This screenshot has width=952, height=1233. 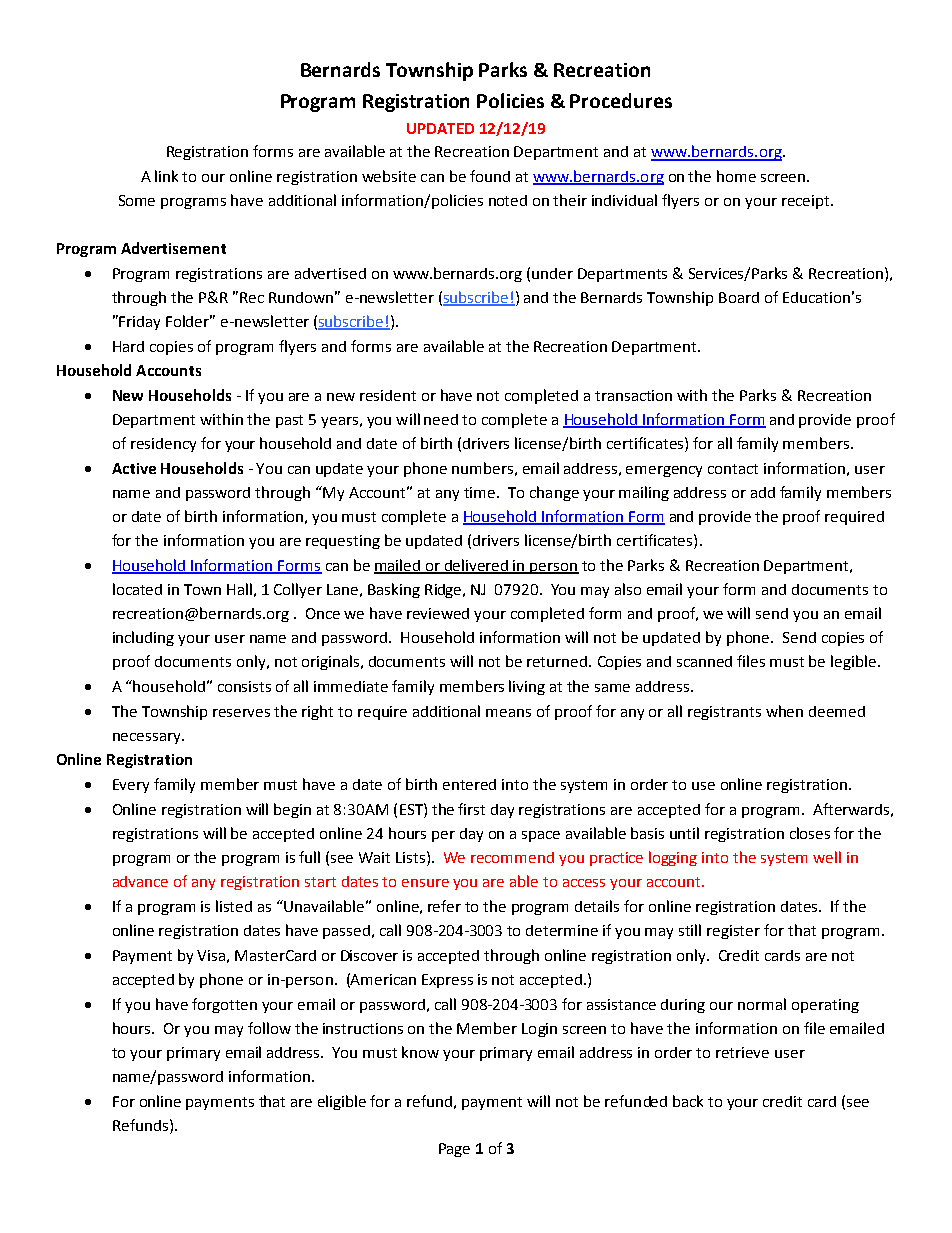 I want to click on need, so click(x=441, y=419).
